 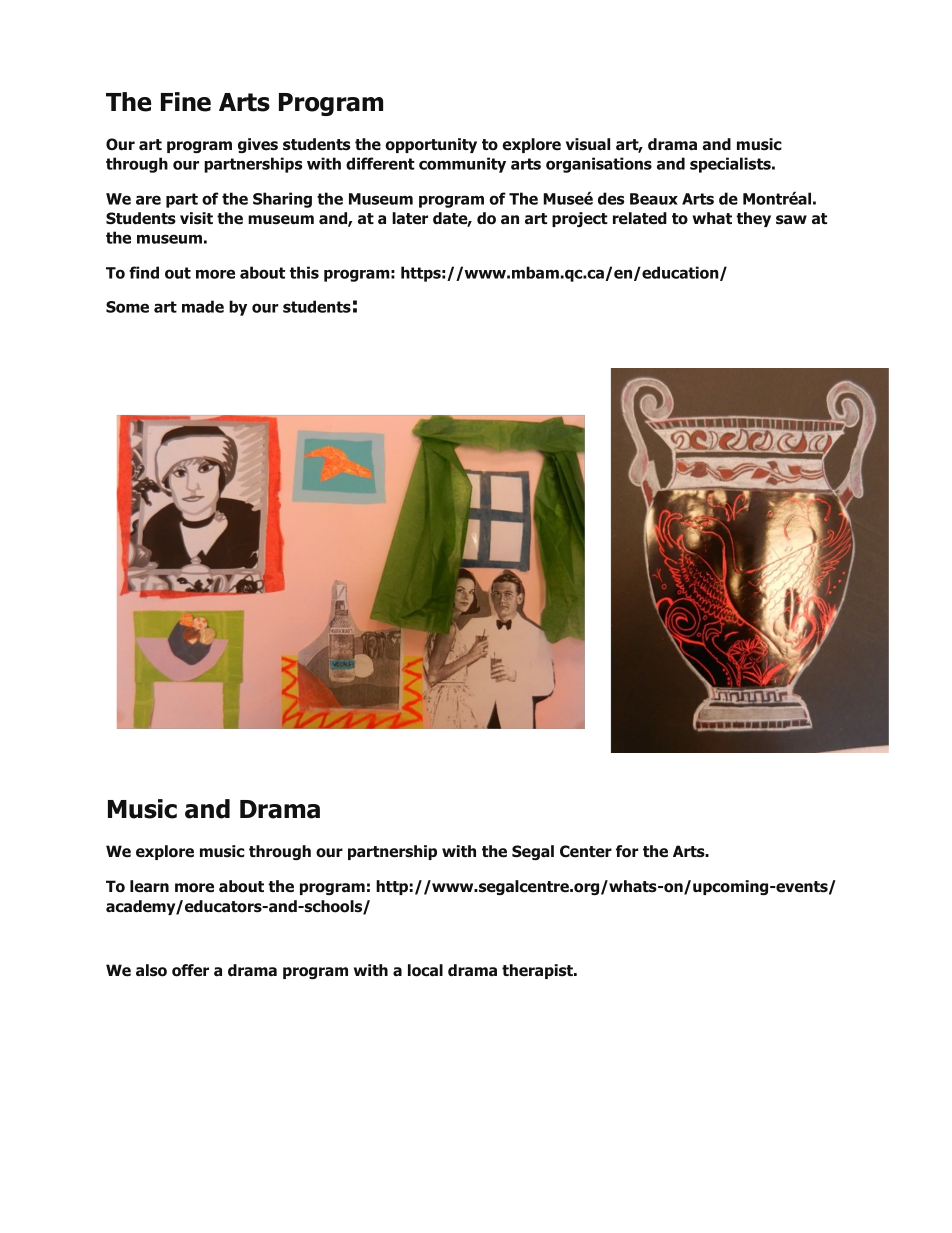 I want to click on learn, so click(x=149, y=886).
